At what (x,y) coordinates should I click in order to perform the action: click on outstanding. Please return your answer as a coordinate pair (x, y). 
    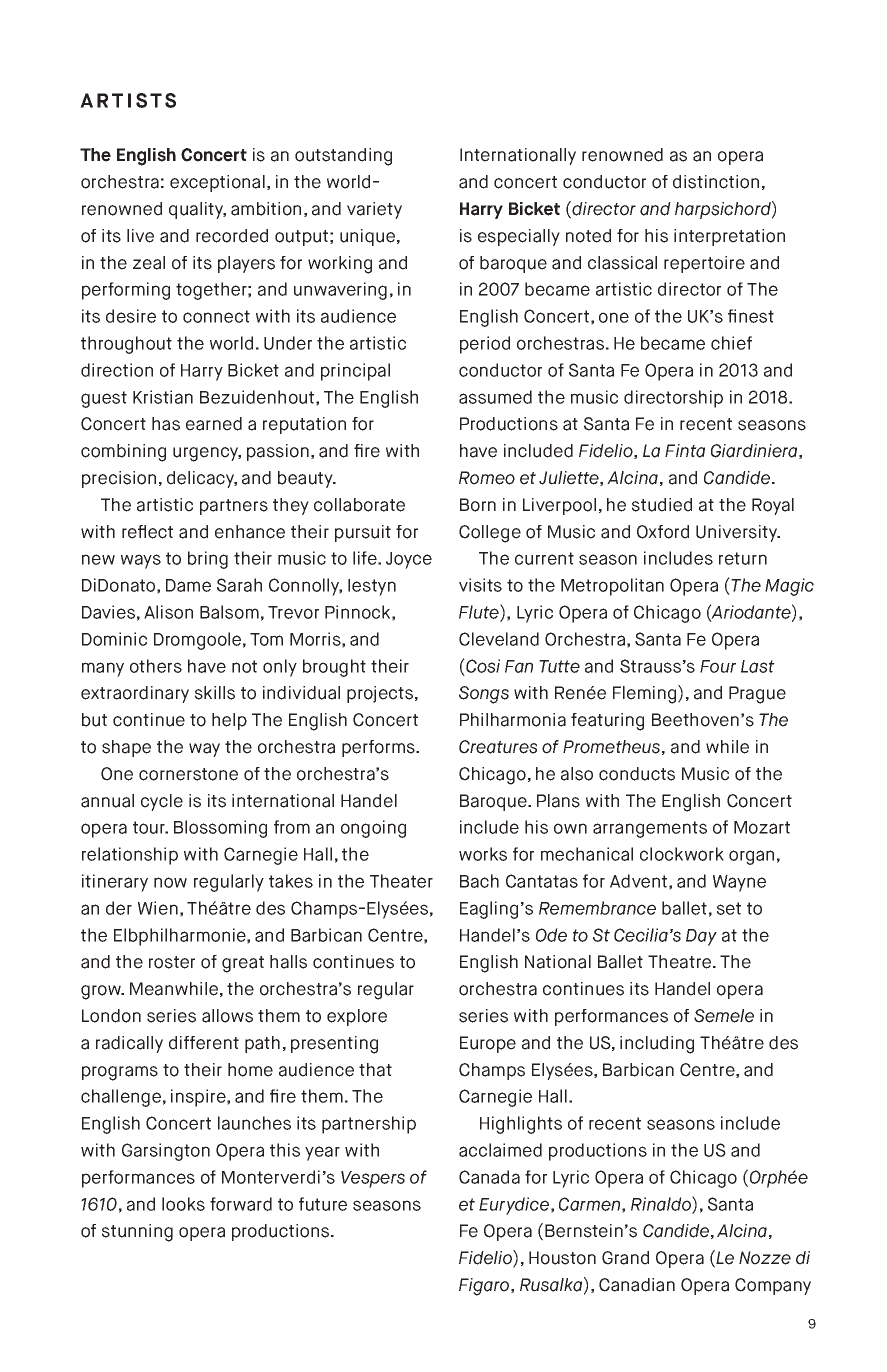
    Looking at the image, I should click on (343, 157).
